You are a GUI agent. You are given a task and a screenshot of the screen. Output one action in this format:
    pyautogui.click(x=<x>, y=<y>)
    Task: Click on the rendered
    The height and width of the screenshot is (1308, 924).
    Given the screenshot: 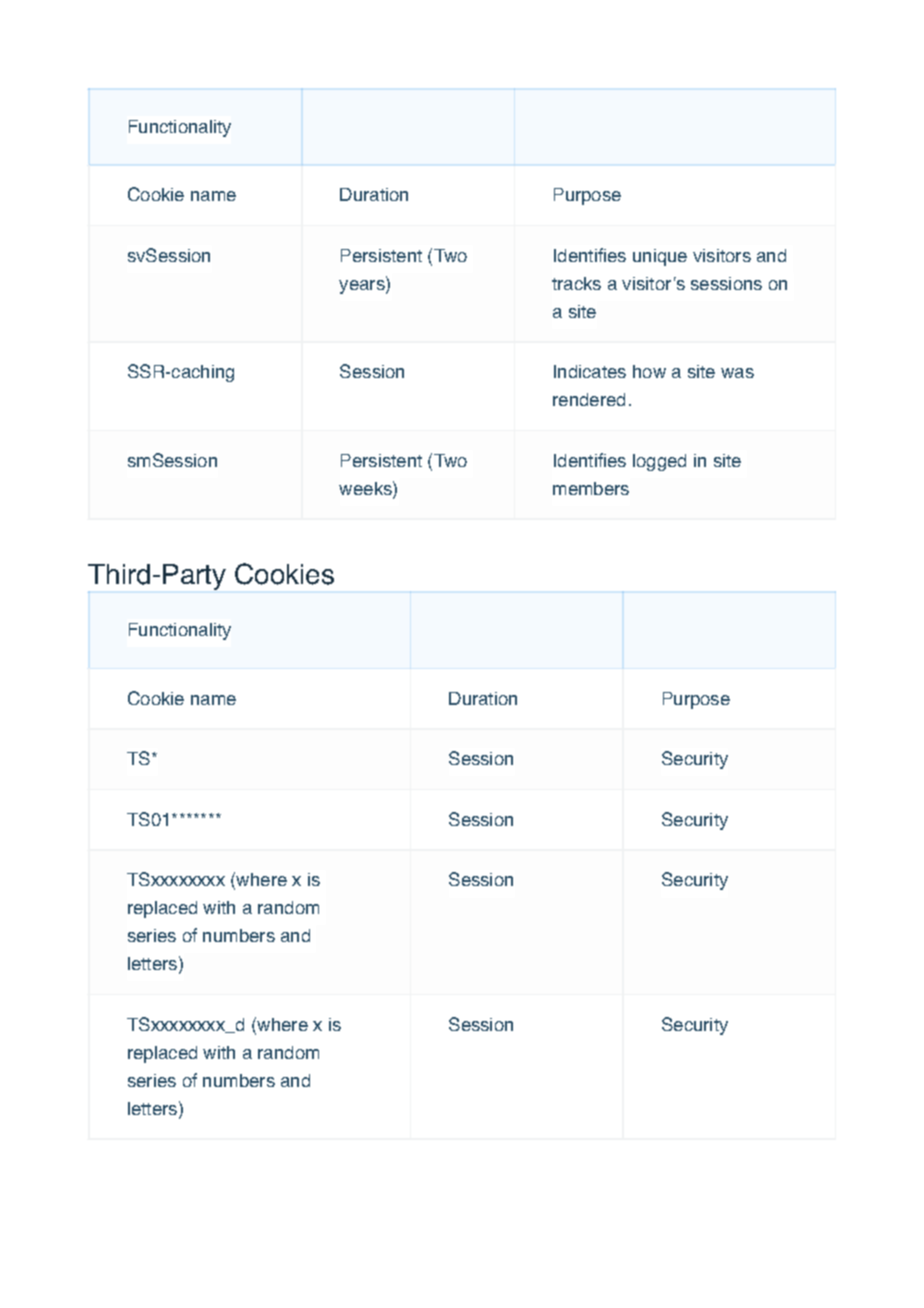 What is the action you would take?
    pyautogui.click(x=589, y=399)
